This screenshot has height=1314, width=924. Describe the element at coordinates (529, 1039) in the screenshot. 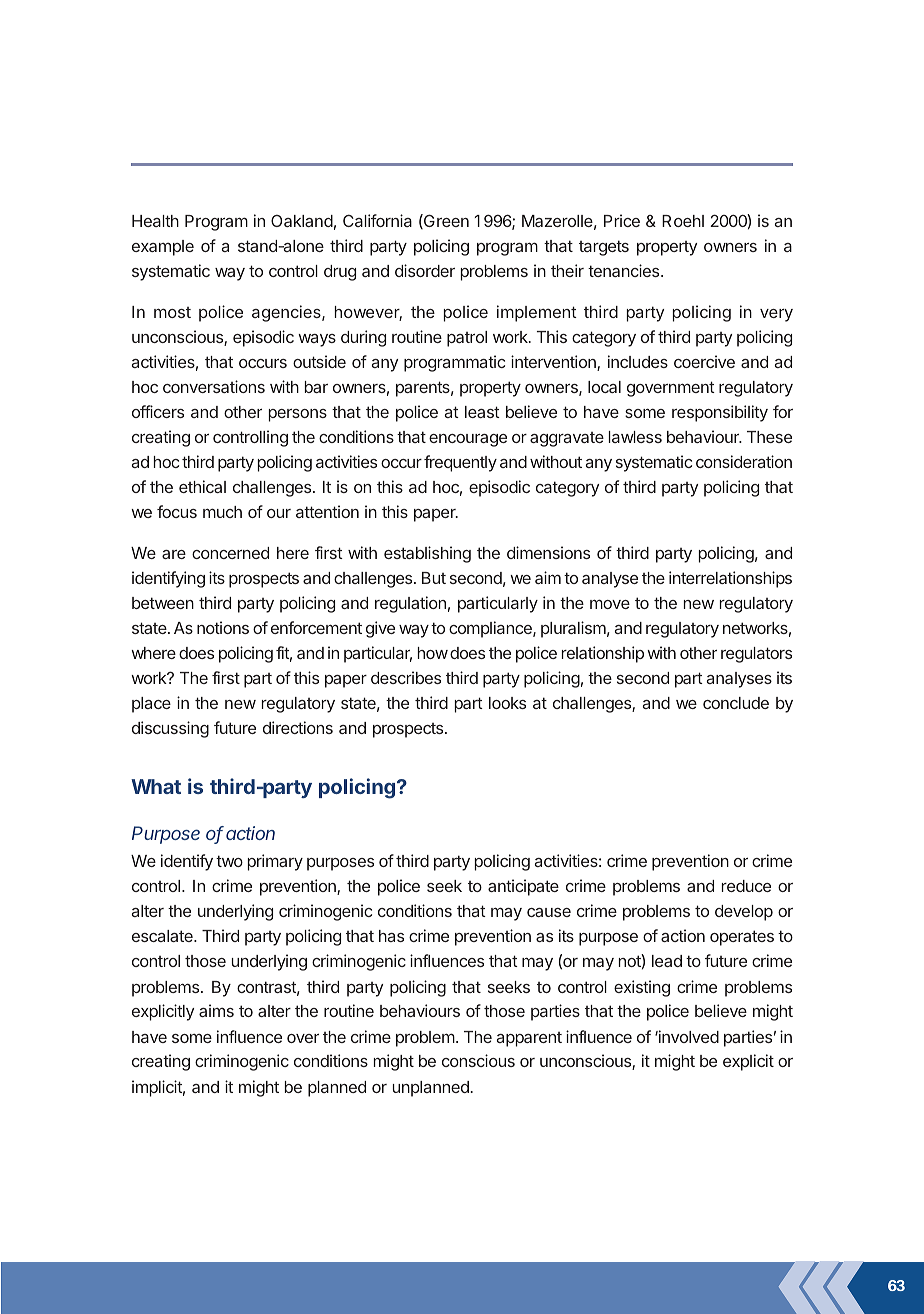

I see `apparent` at that location.
